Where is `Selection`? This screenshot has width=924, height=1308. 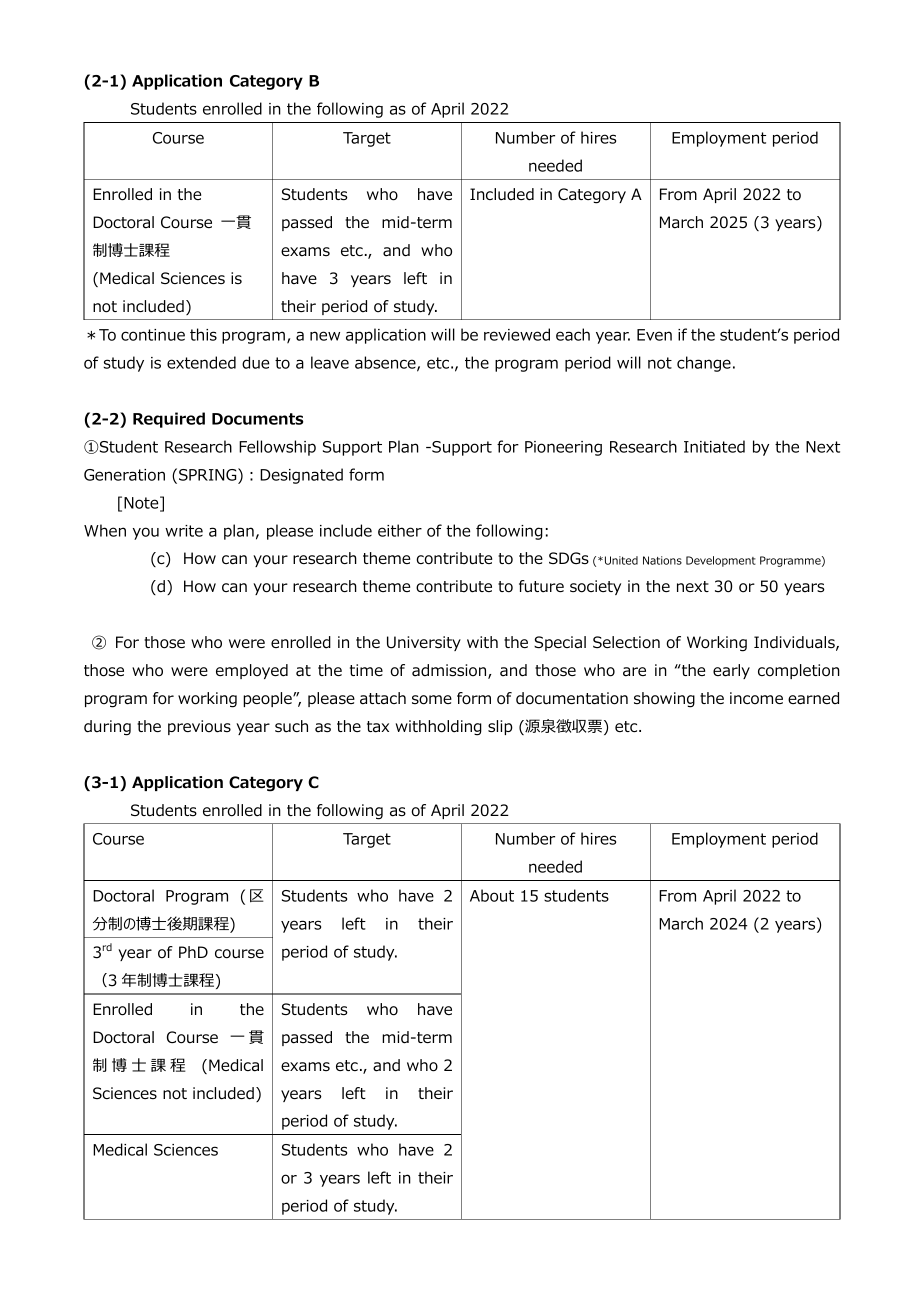 Selection is located at coordinates (626, 642).
